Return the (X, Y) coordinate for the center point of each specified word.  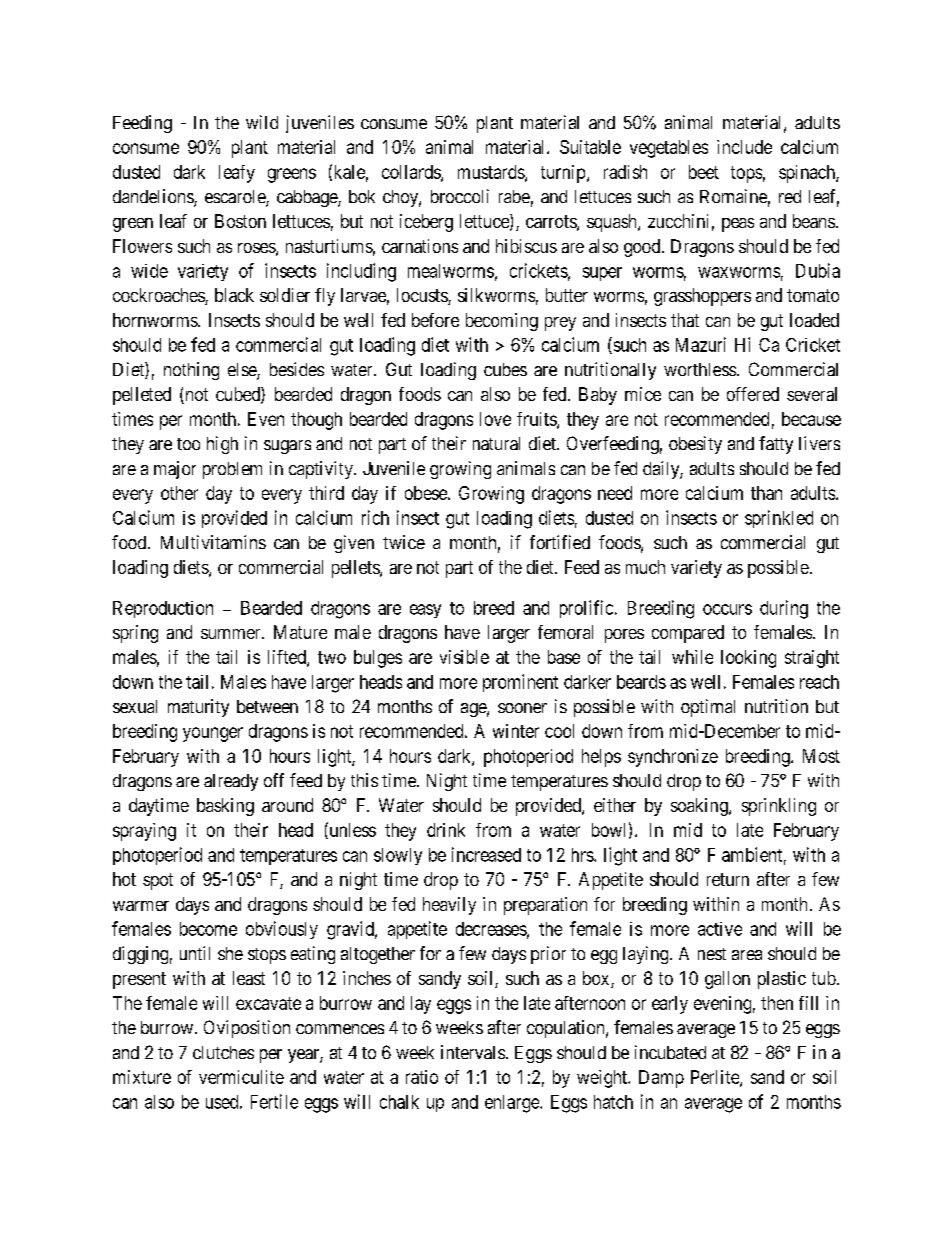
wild (262, 122)
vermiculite (241, 1077)
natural (496, 443)
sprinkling (779, 807)
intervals (473, 1052)
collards (412, 173)
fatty (776, 445)
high (222, 445)
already (231, 782)
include (744, 147)
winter (516, 731)
